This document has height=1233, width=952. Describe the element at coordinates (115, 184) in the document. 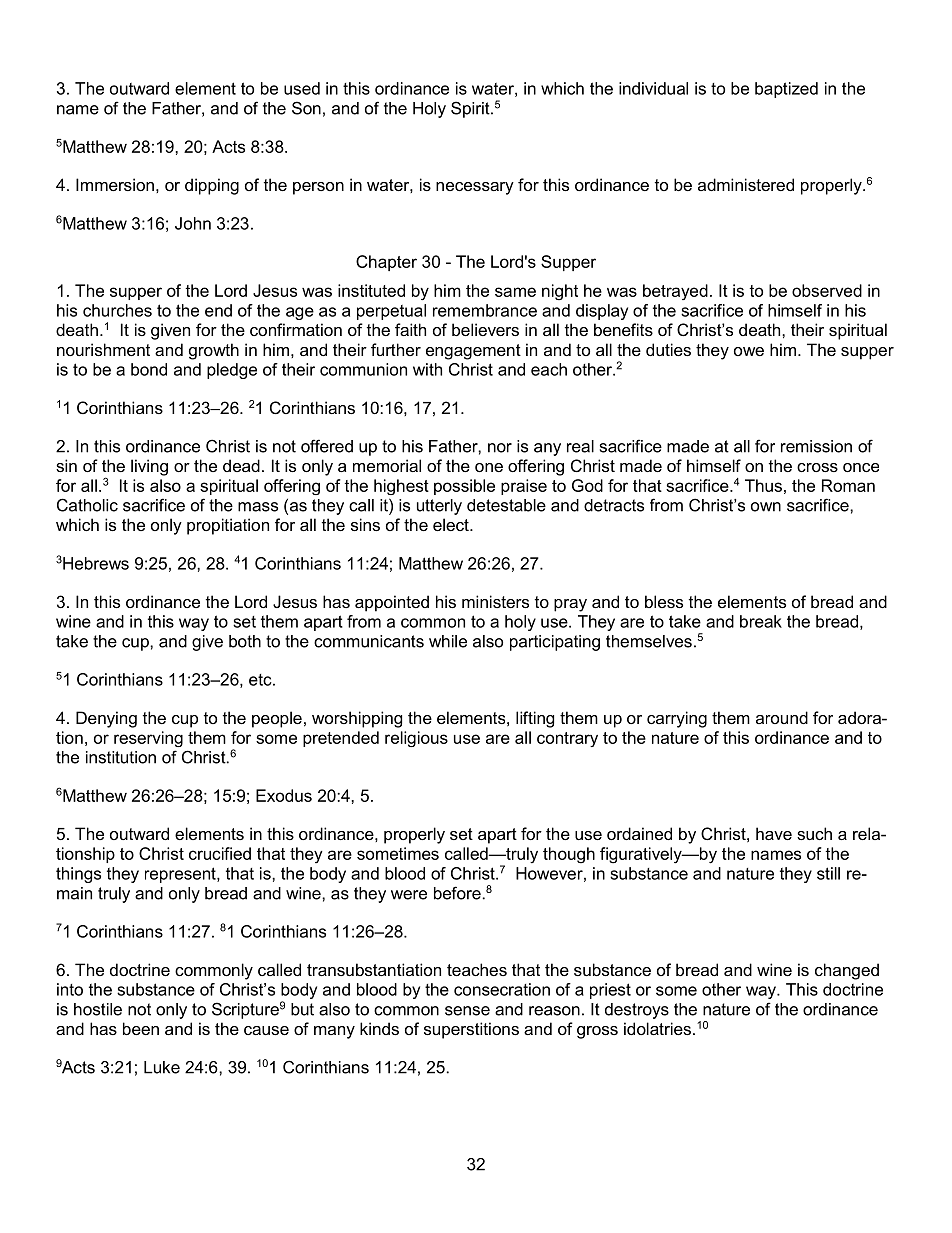

I see `Immersion` at that location.
